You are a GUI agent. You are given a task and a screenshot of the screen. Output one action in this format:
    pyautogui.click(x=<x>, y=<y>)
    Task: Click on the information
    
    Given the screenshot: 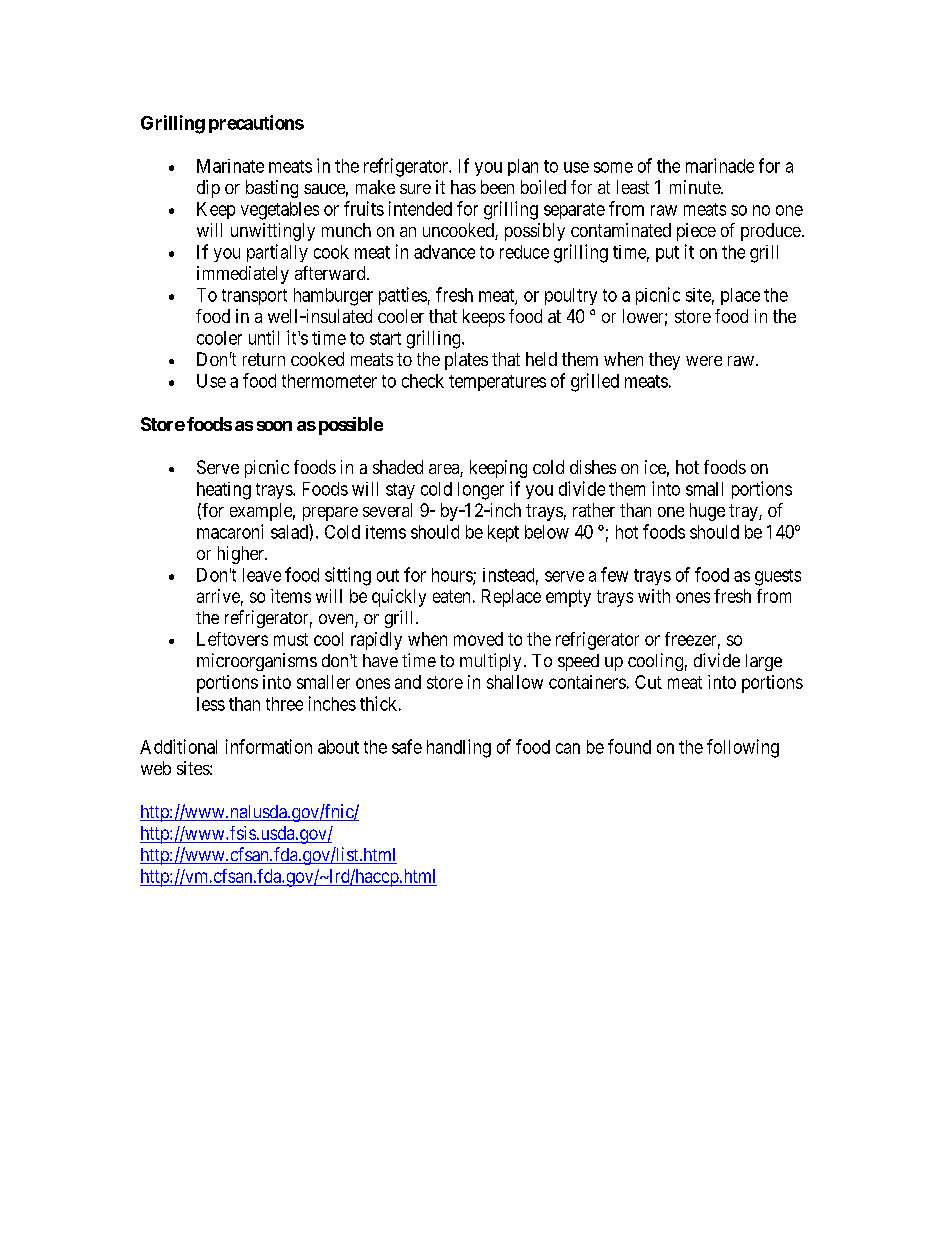 What is the action you would take?
    pyautogui.click(x=269, y=746)
